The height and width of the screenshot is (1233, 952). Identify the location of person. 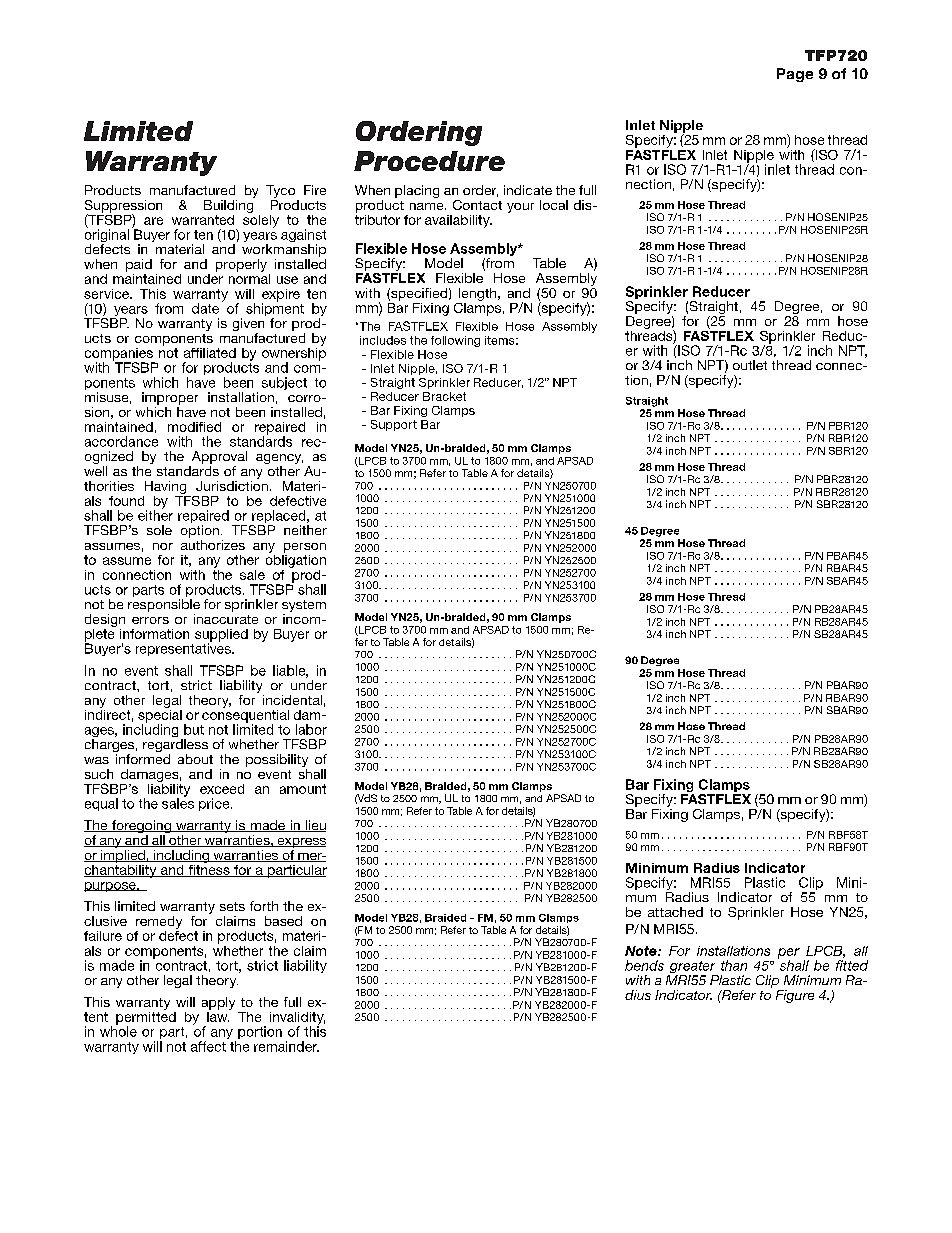
(305, 548).
